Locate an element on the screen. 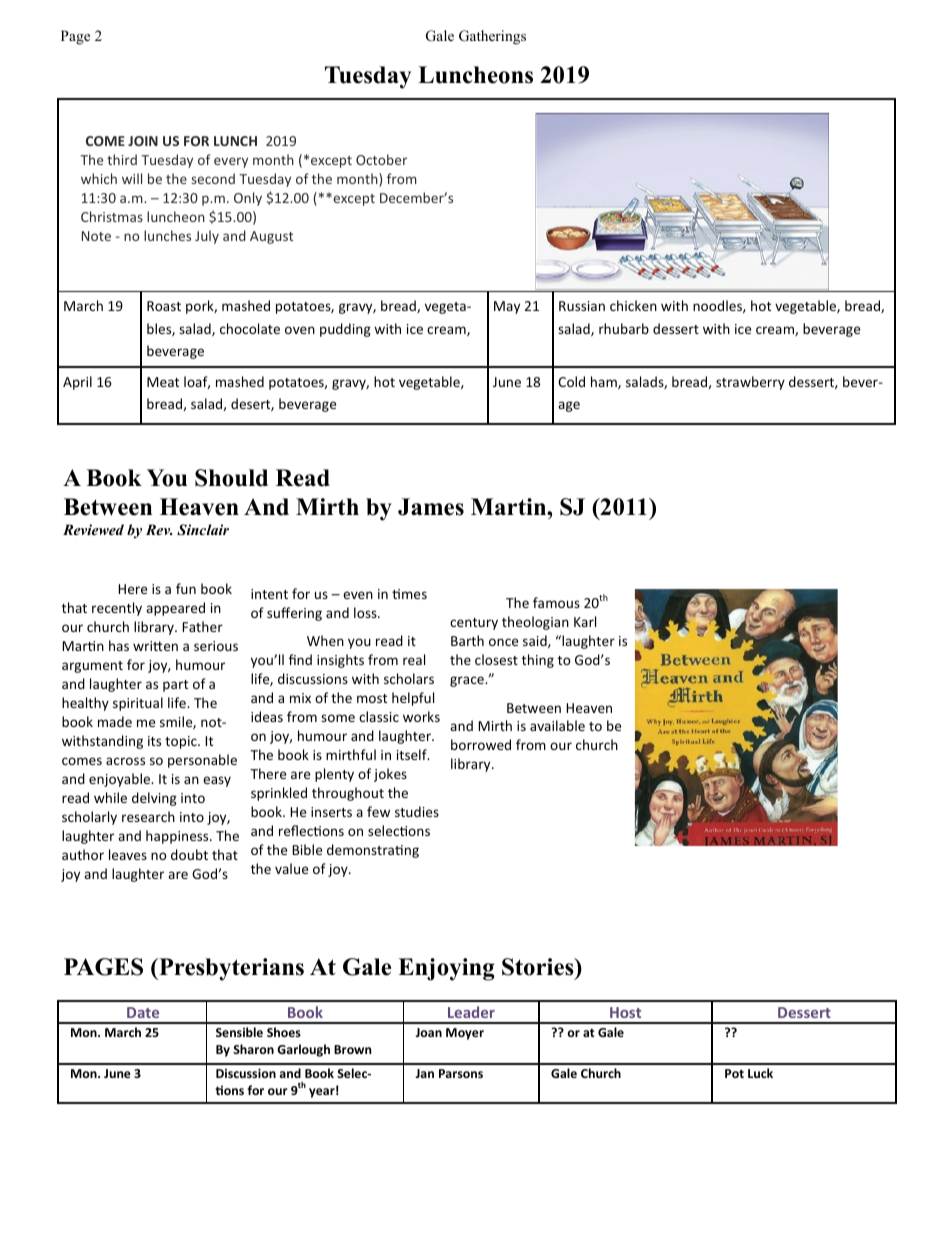 The height and width of the screenshot is (1233, 952). available is located at coordinates (557, 725).
